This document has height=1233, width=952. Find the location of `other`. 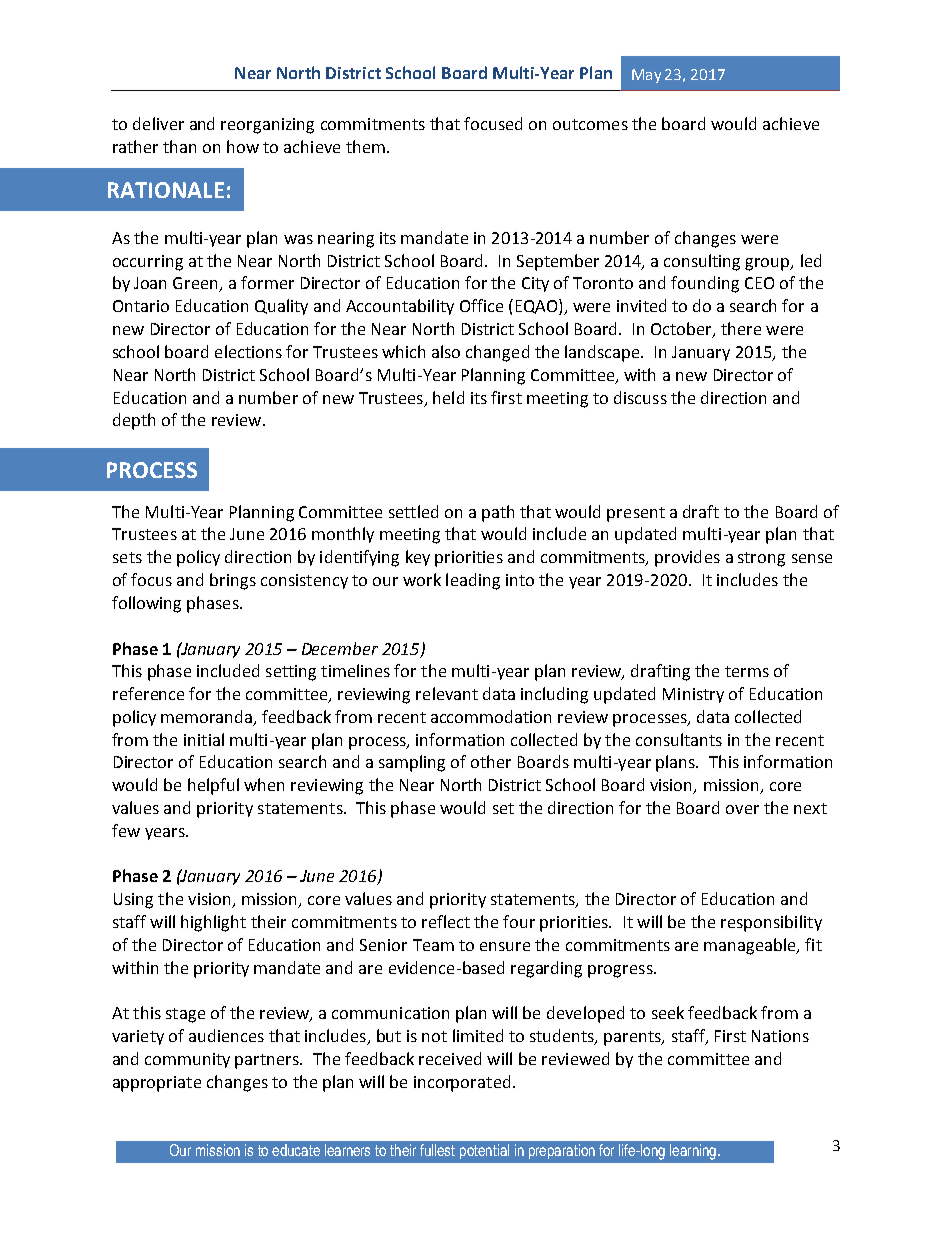

other is located at coordinates (491, 761).
